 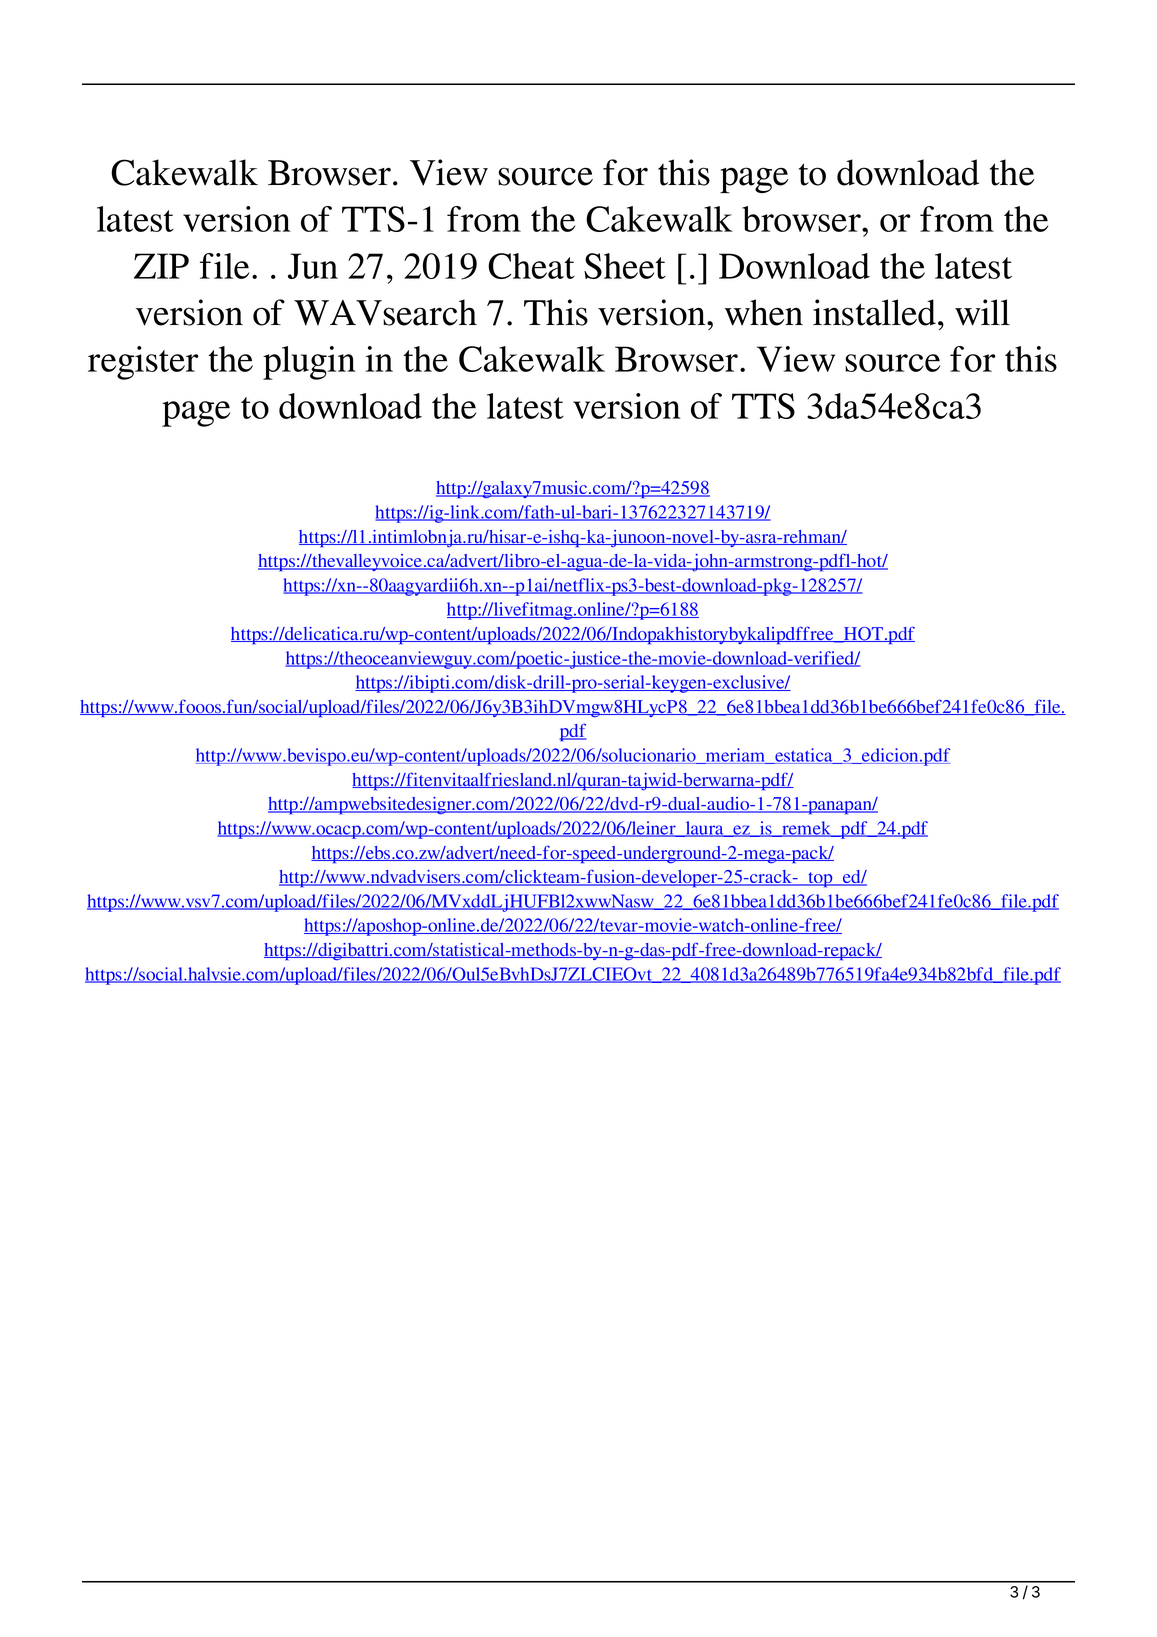 What do you see at coordinates (309, 363) in the page?
I see `plugin` at bounding box center [309, 363].
